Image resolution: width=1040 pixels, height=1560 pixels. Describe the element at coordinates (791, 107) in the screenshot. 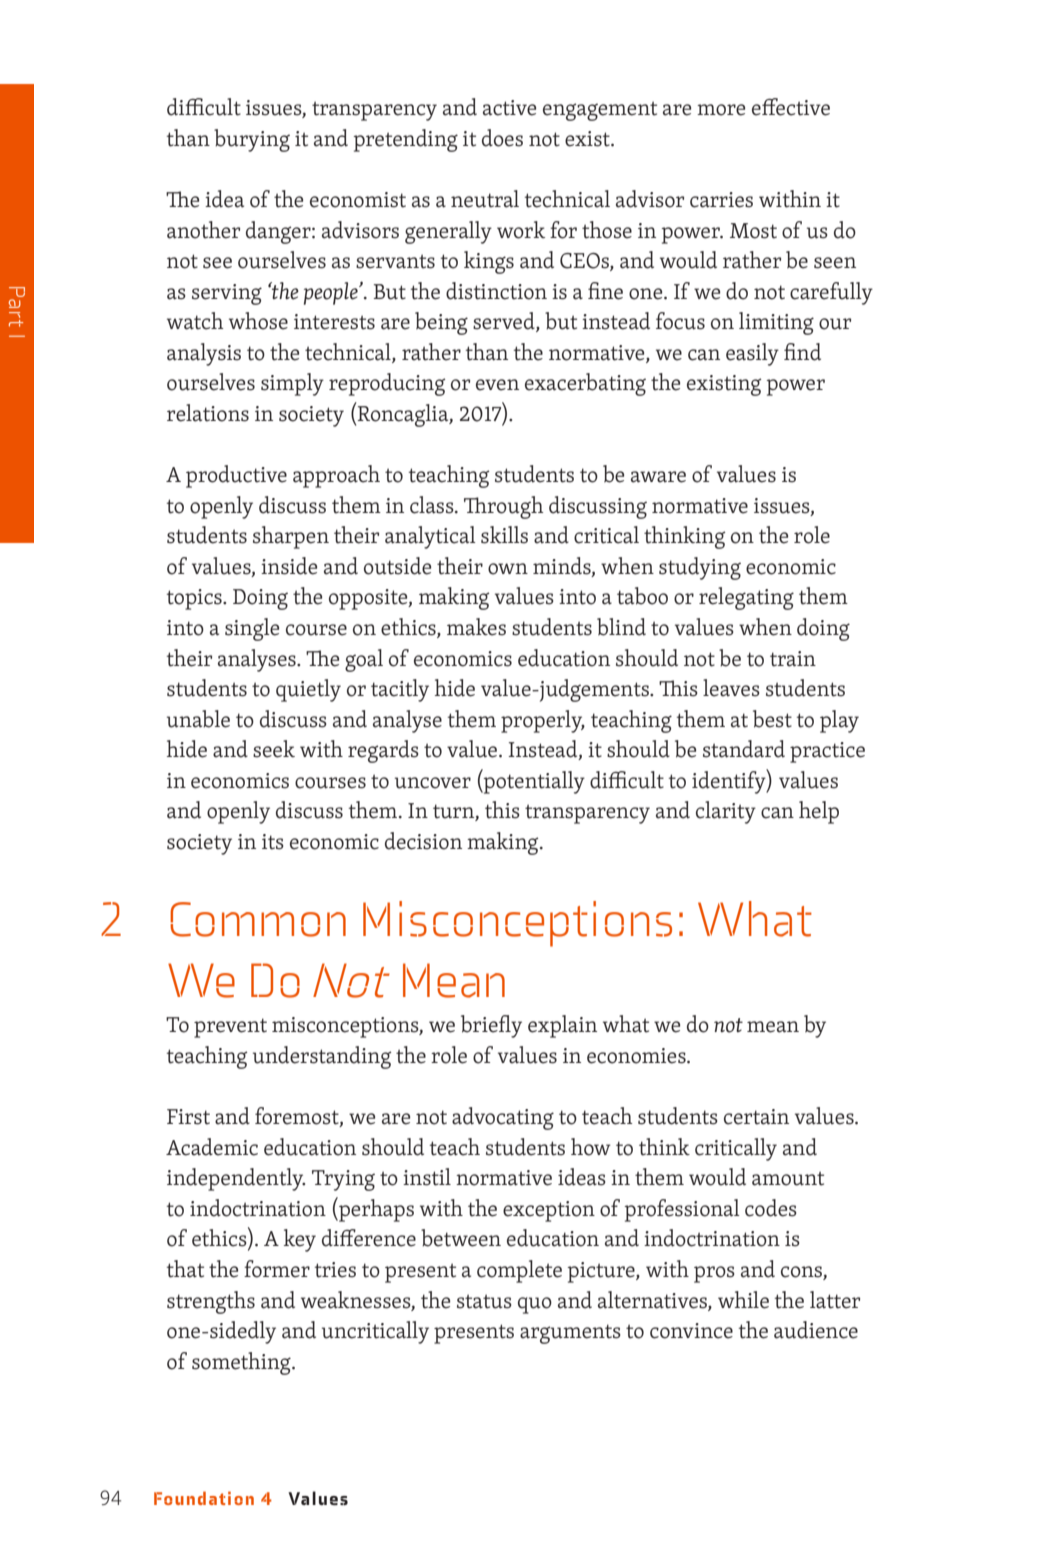

I see `effective` at that location.
